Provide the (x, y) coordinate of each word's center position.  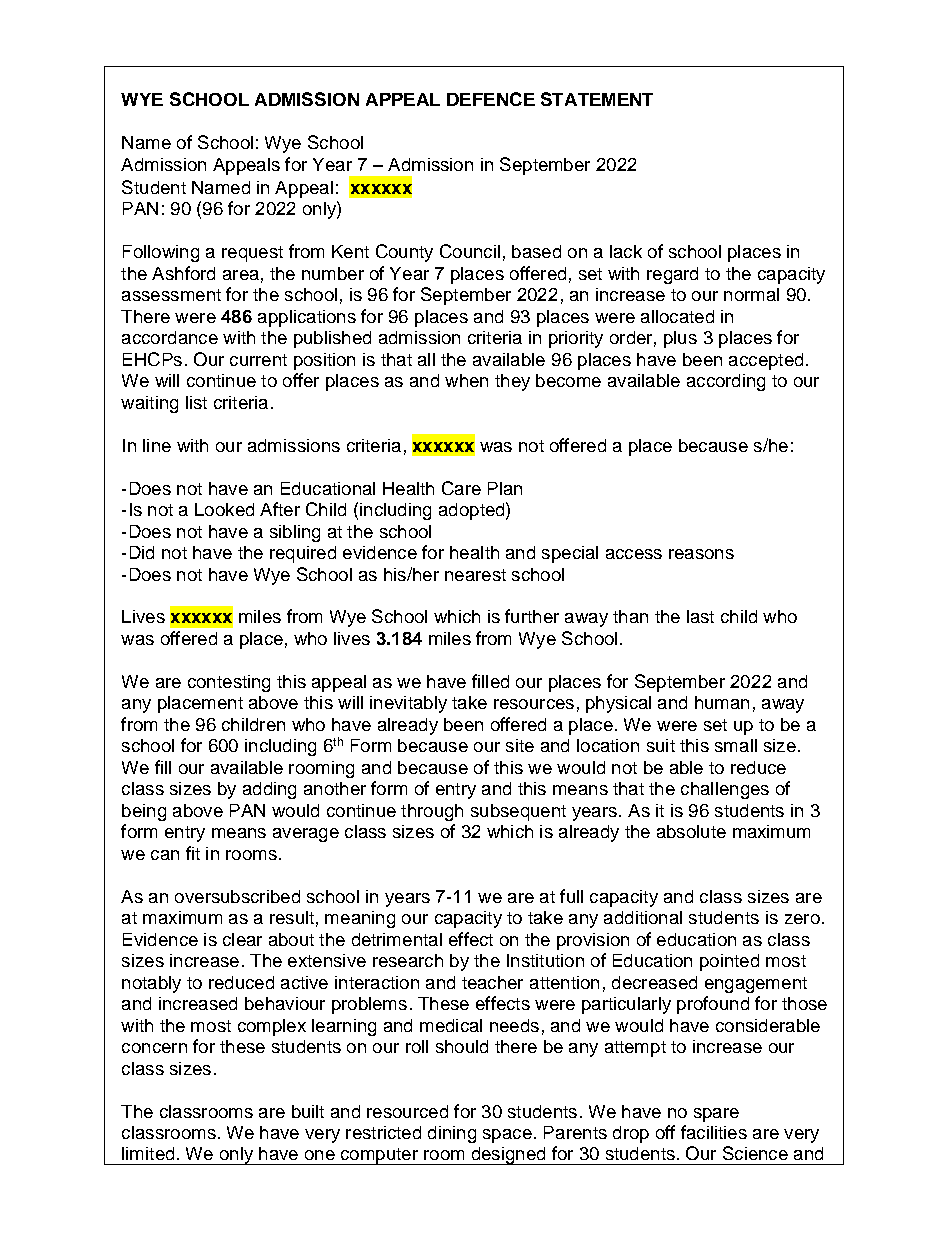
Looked (224, 509)
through (432, 812)
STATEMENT (597, 99)
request (252, 254)
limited (148, 1153)
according (726, 382)
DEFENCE (491, 99)
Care (461, 488)
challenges (725, 790)
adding (269, 790)
